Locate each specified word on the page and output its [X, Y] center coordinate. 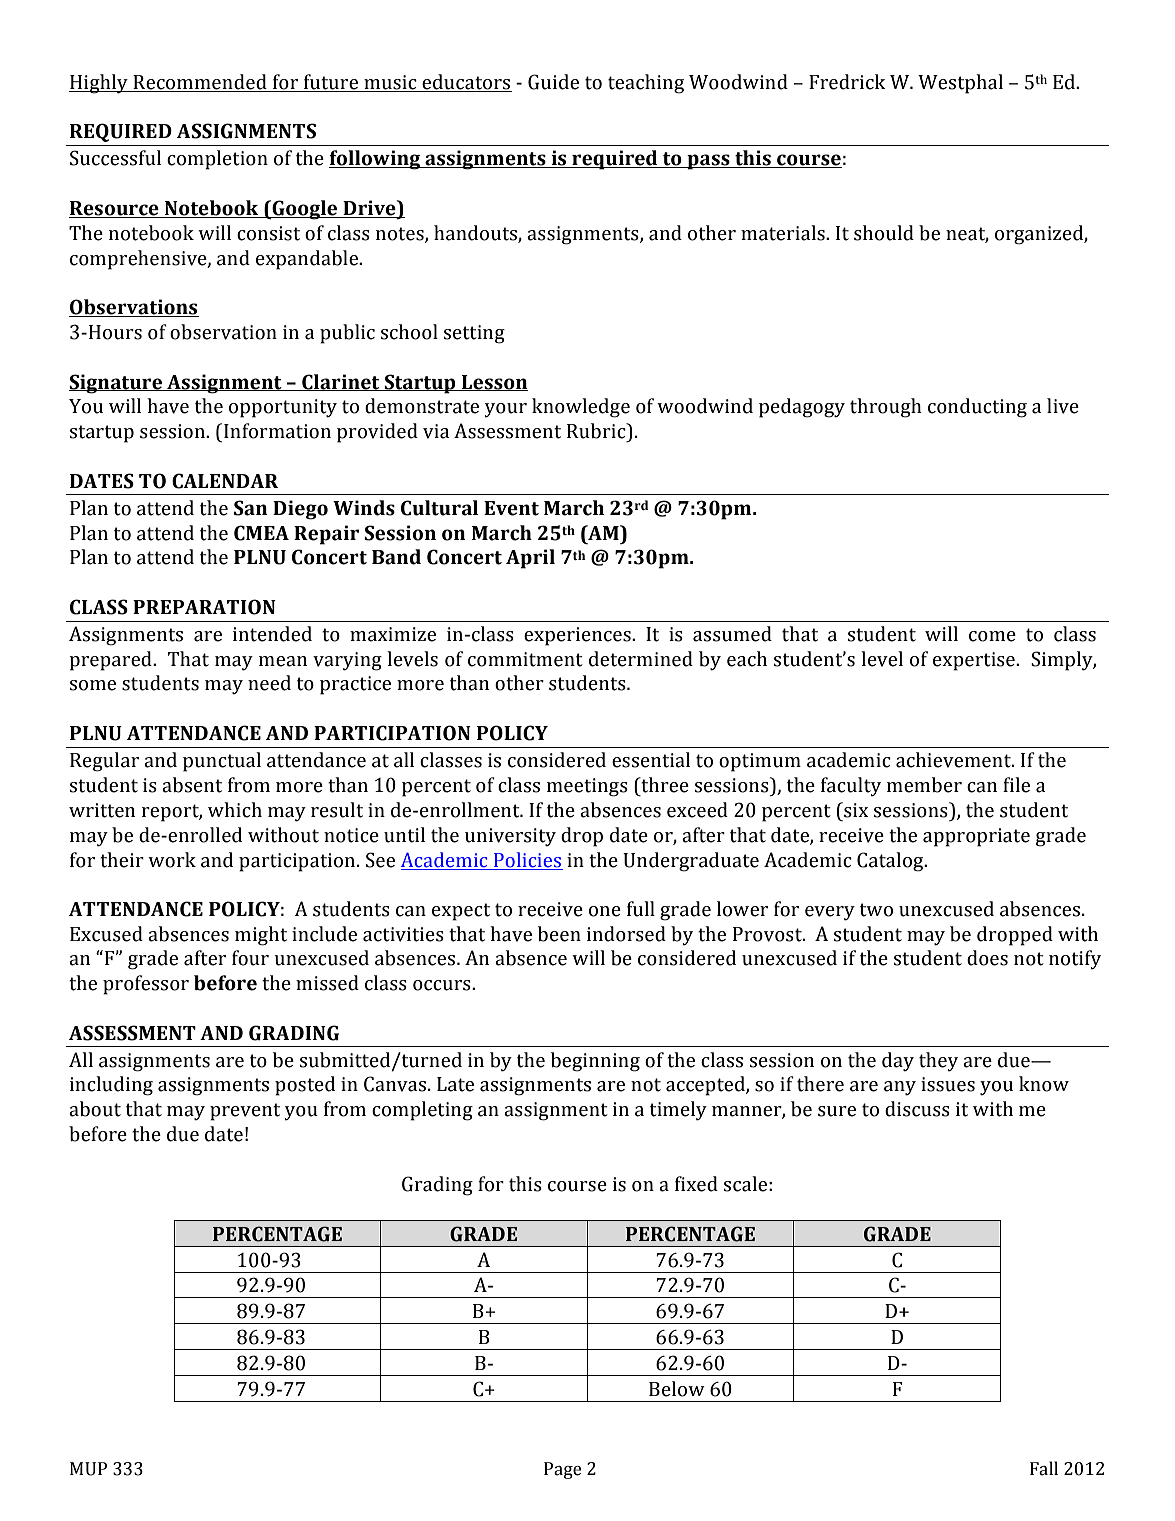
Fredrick [847, 82]
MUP [88, 1469]
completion [217, 160]
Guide [553, 82]
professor [146, 985]
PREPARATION [204, 607]
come [992, 636]
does [987, 958]
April [530, 559]
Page [562, 1470]
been [559, 934]
